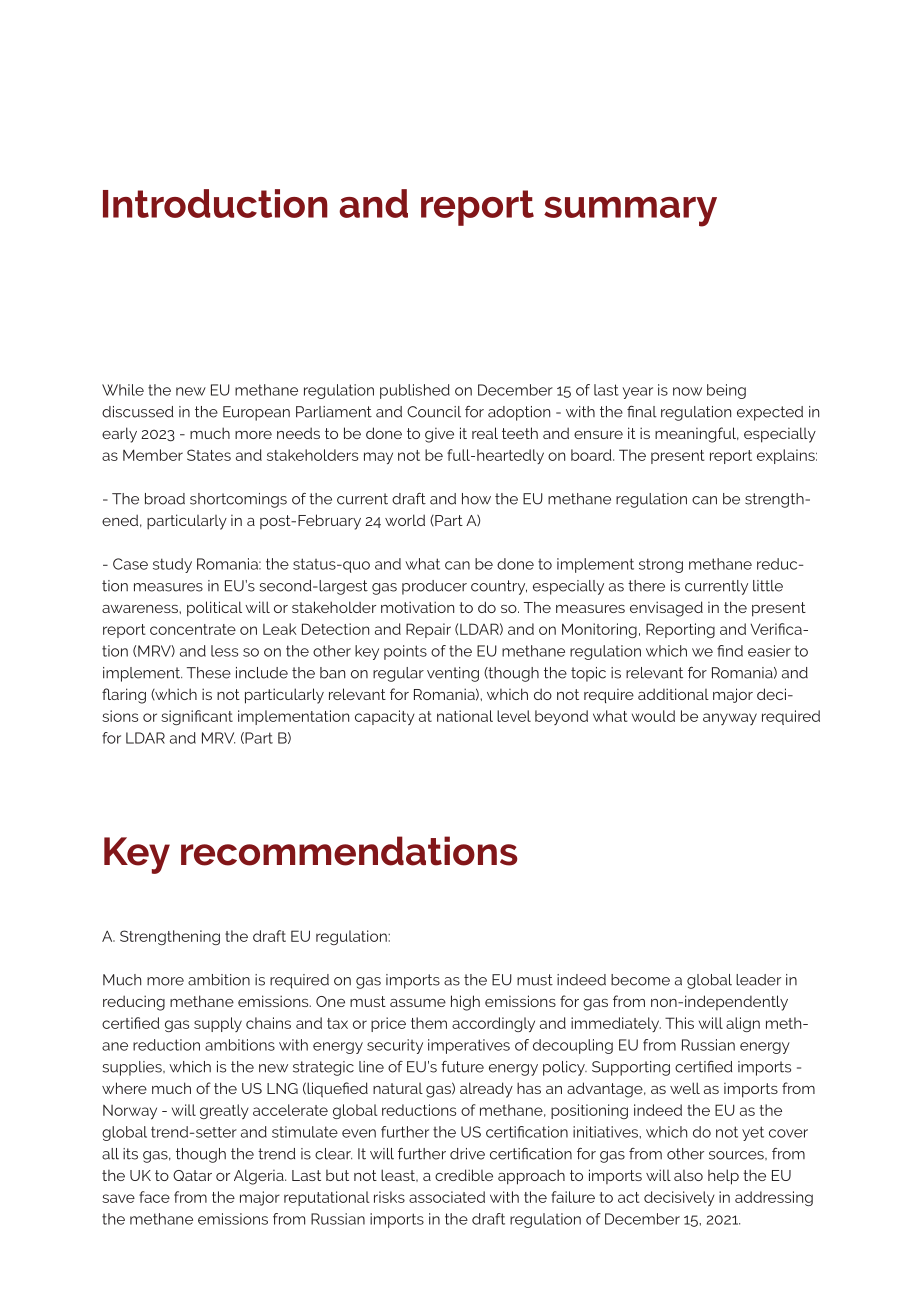  Describe the element at coordinates (209, 455) in the document. I see `States` at that location.
